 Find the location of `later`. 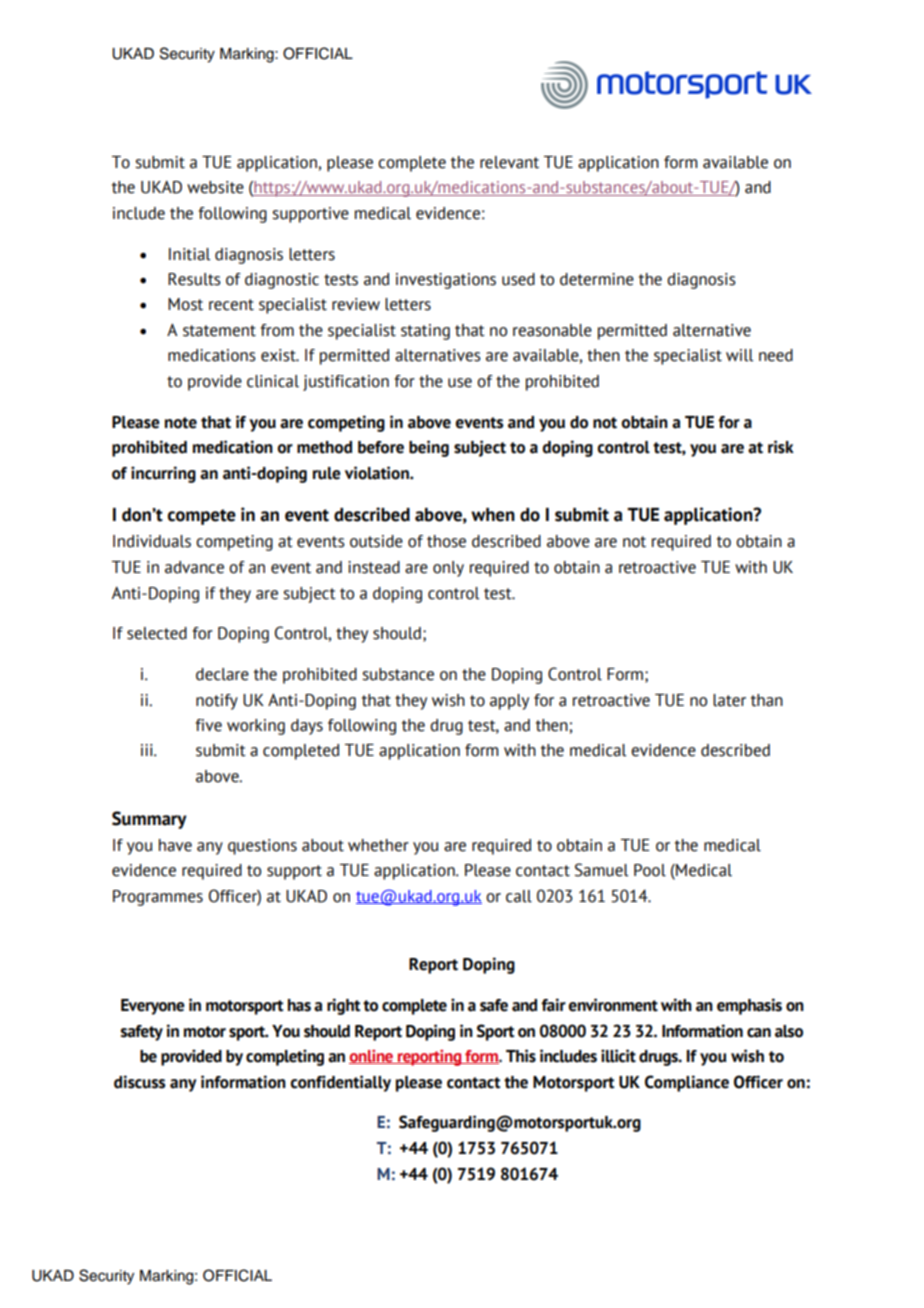

later is located at coordinates (729, 700).
